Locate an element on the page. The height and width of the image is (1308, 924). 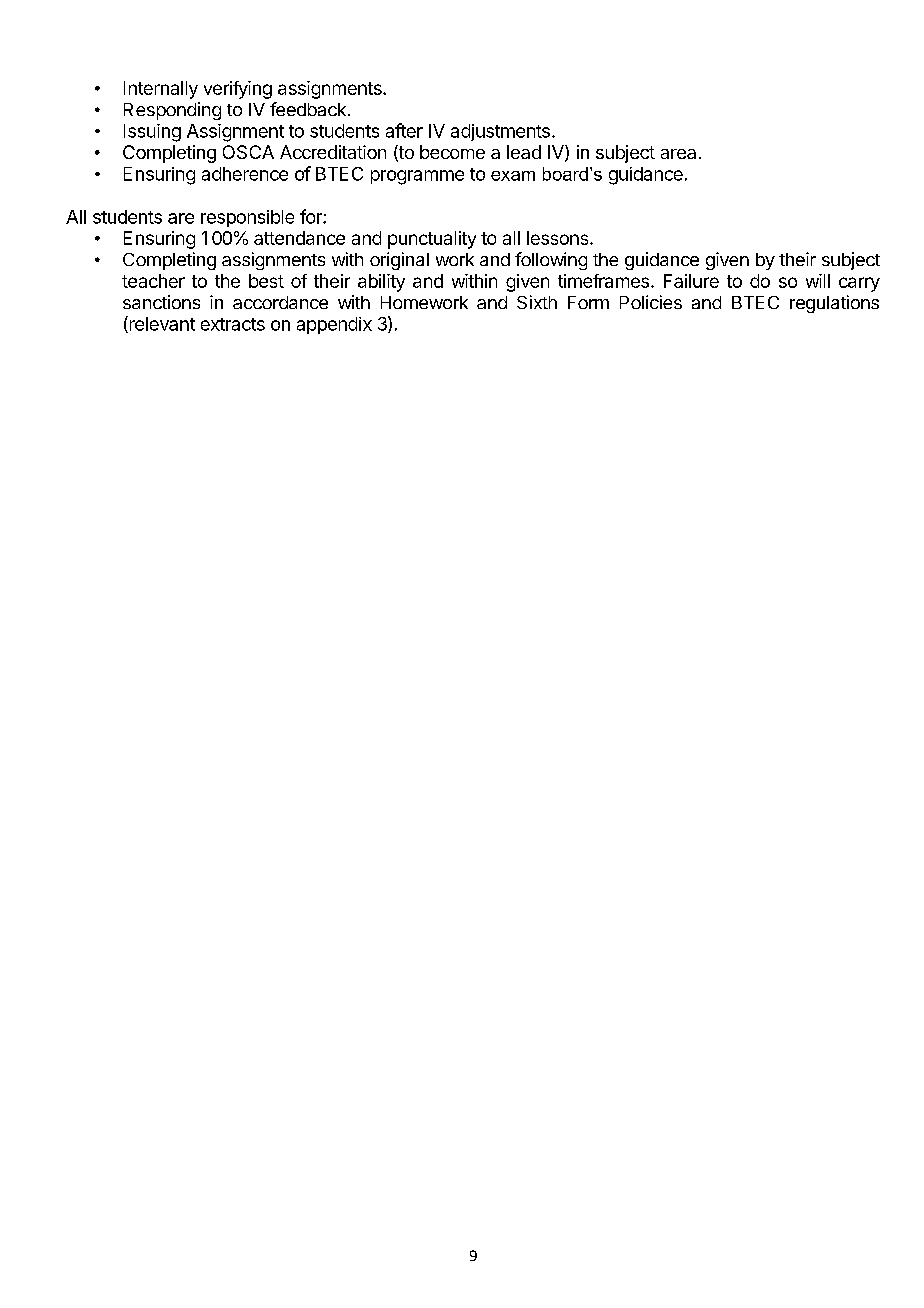
adjustments is located at coordinates (500, 132).
